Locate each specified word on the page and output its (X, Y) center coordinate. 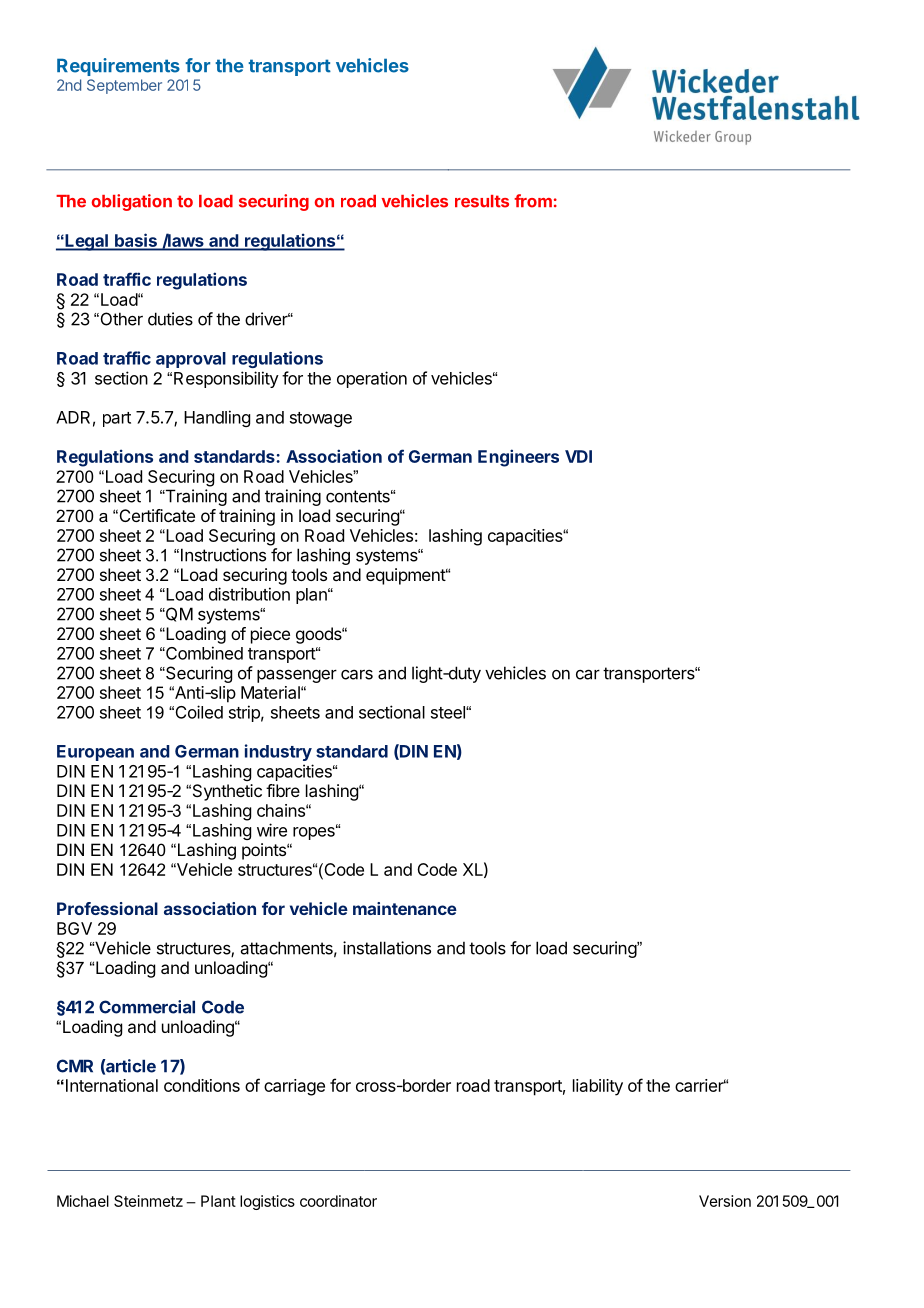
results (482, 201)
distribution (249, 594)
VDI (578, 456)
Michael (83, 1201)
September (124, 86)
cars (357, 675)
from (533, 201)
